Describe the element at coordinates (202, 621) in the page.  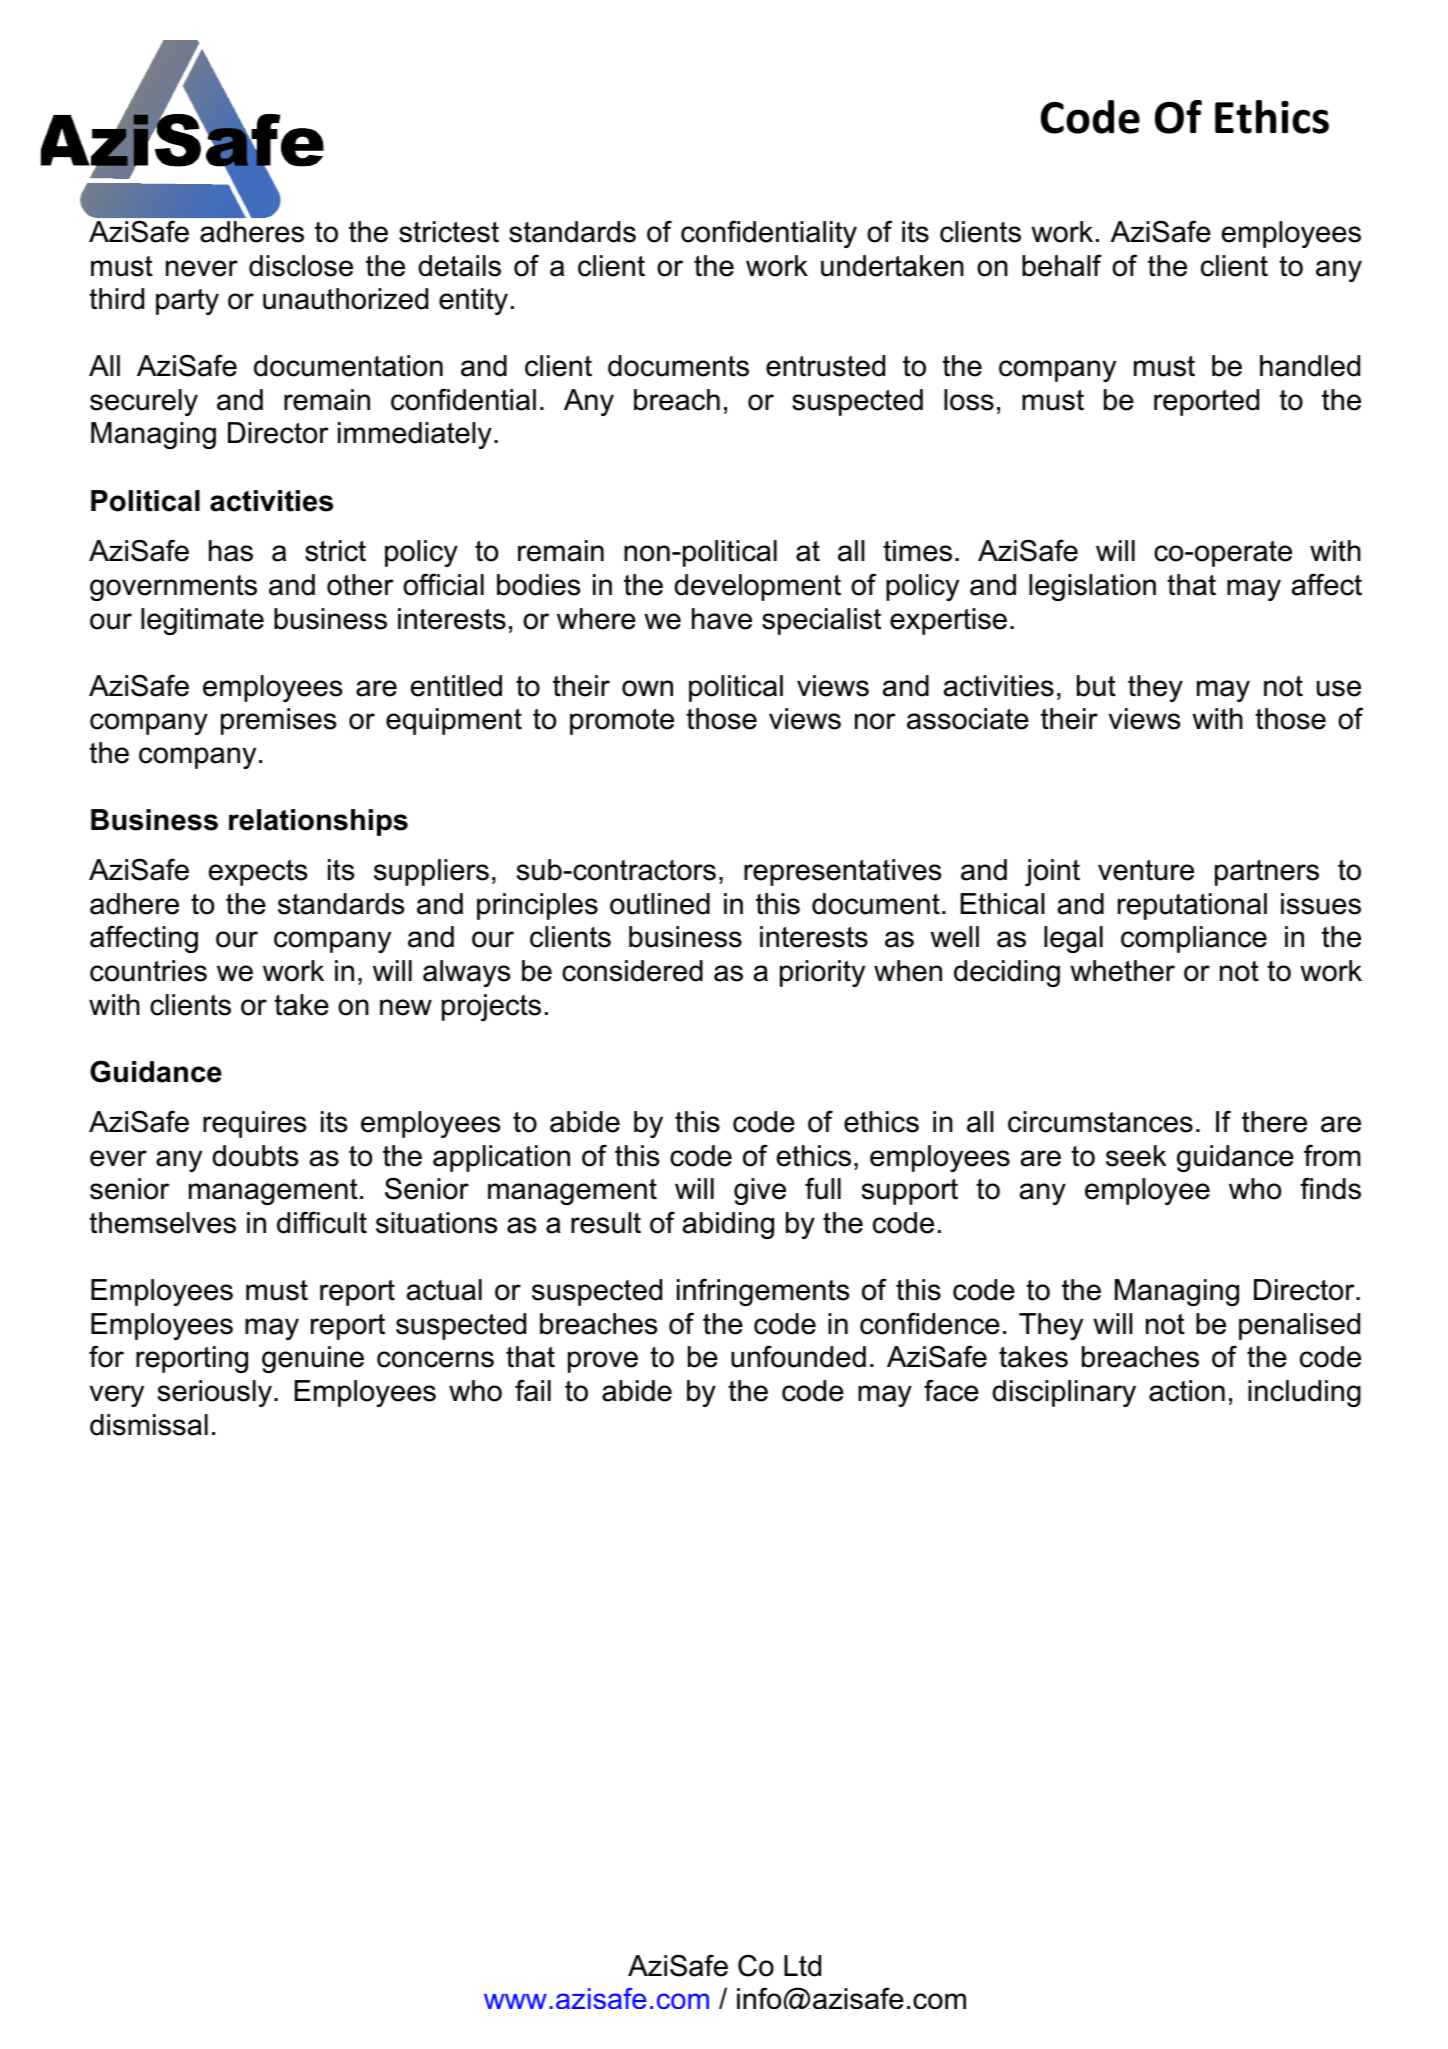
I see `legitimate` at that location.
